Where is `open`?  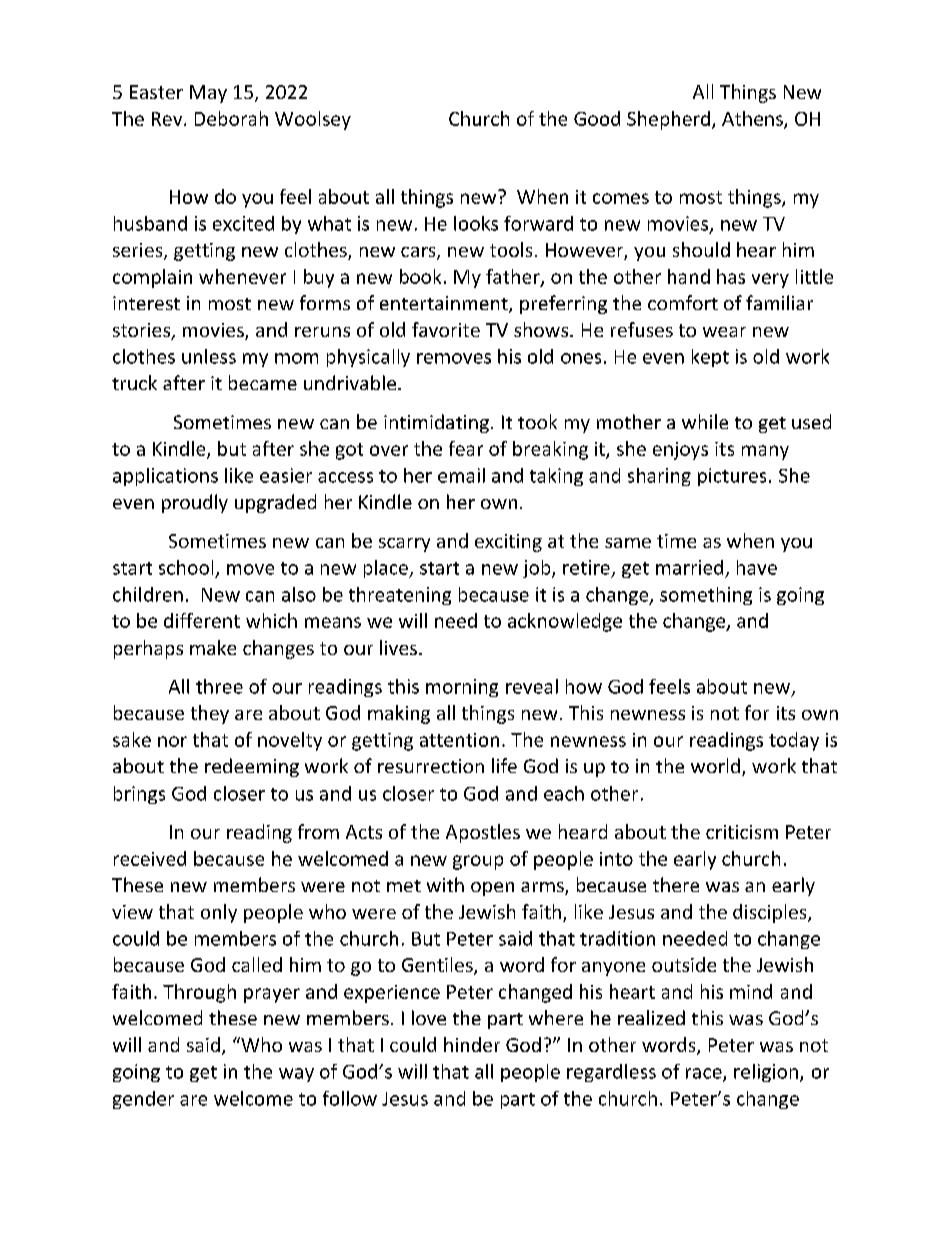
open is located at coordinates (492, 889).
